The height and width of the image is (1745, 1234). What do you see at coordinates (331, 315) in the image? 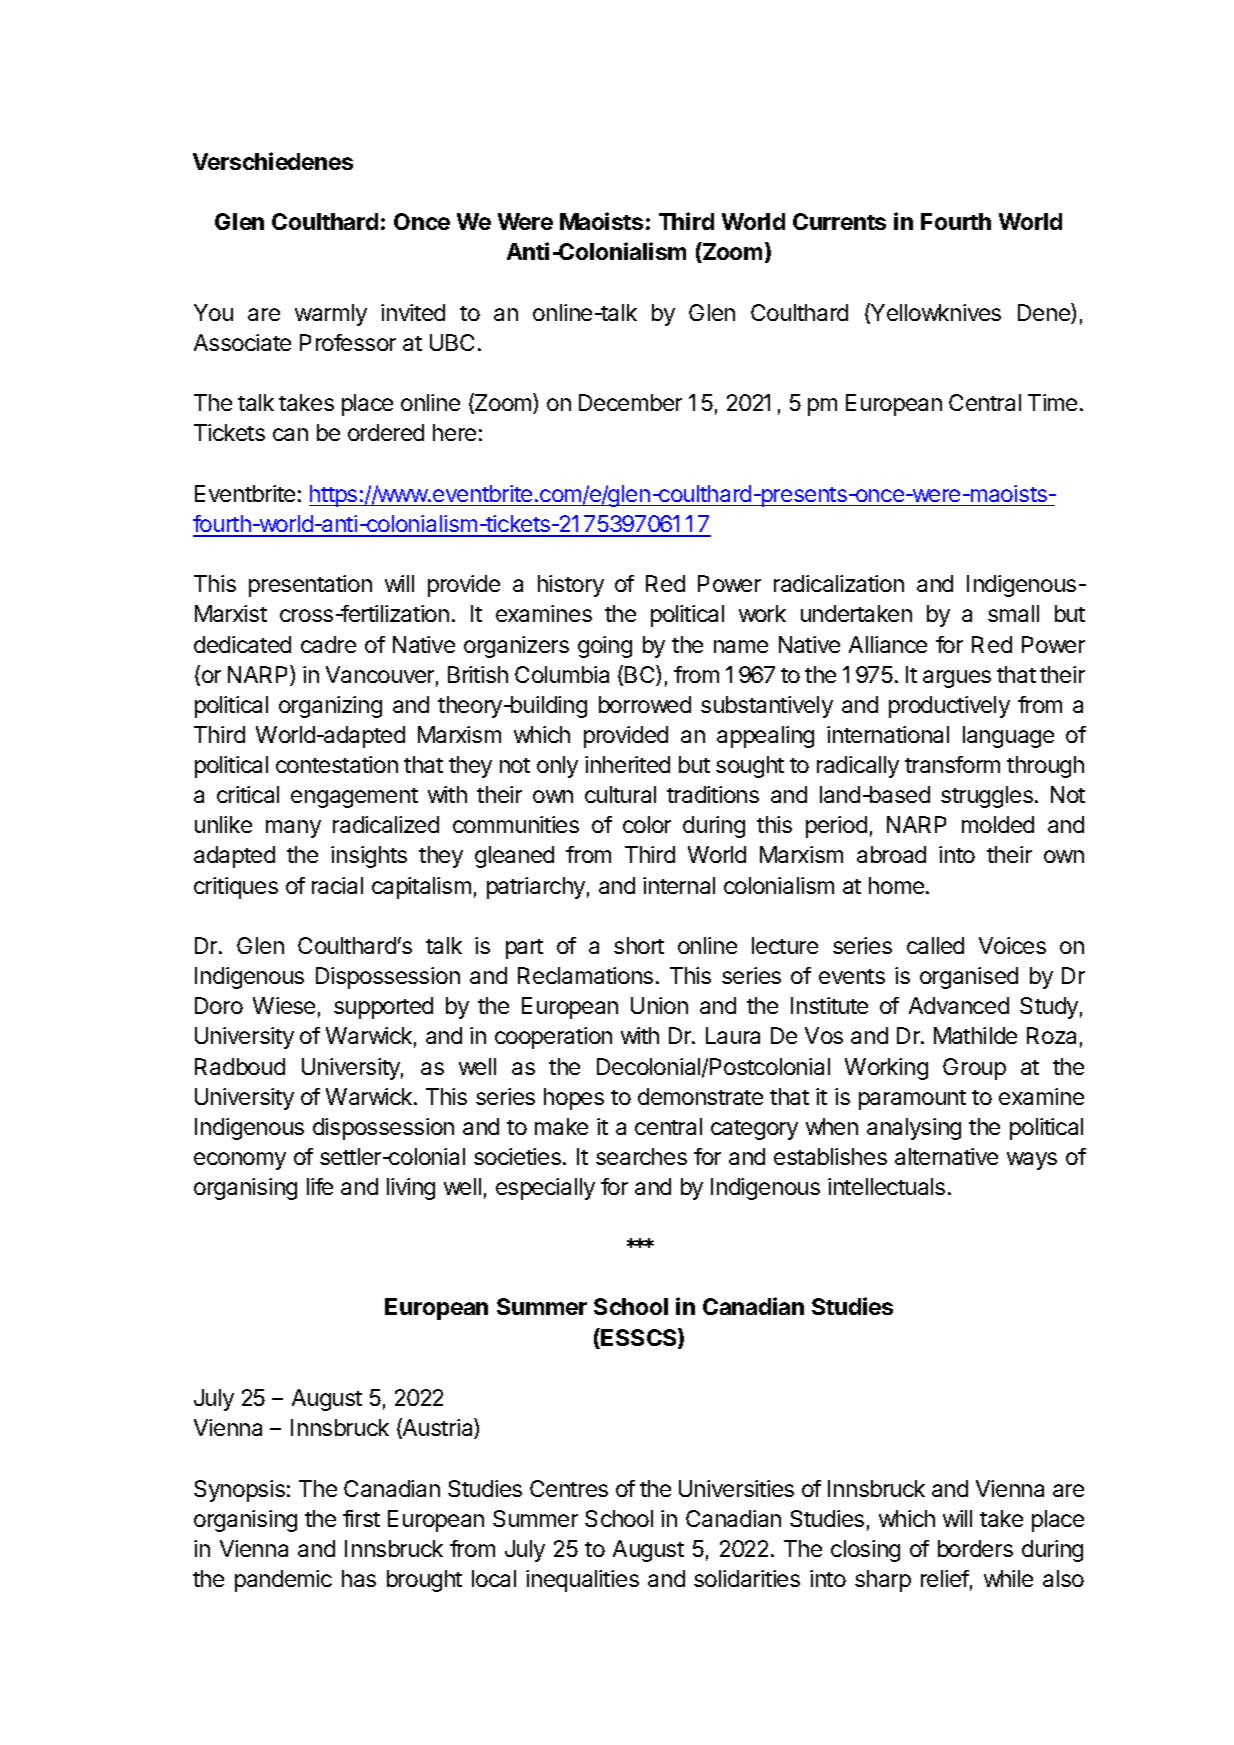
I see `warmly` at bounding box center [331, 315].
